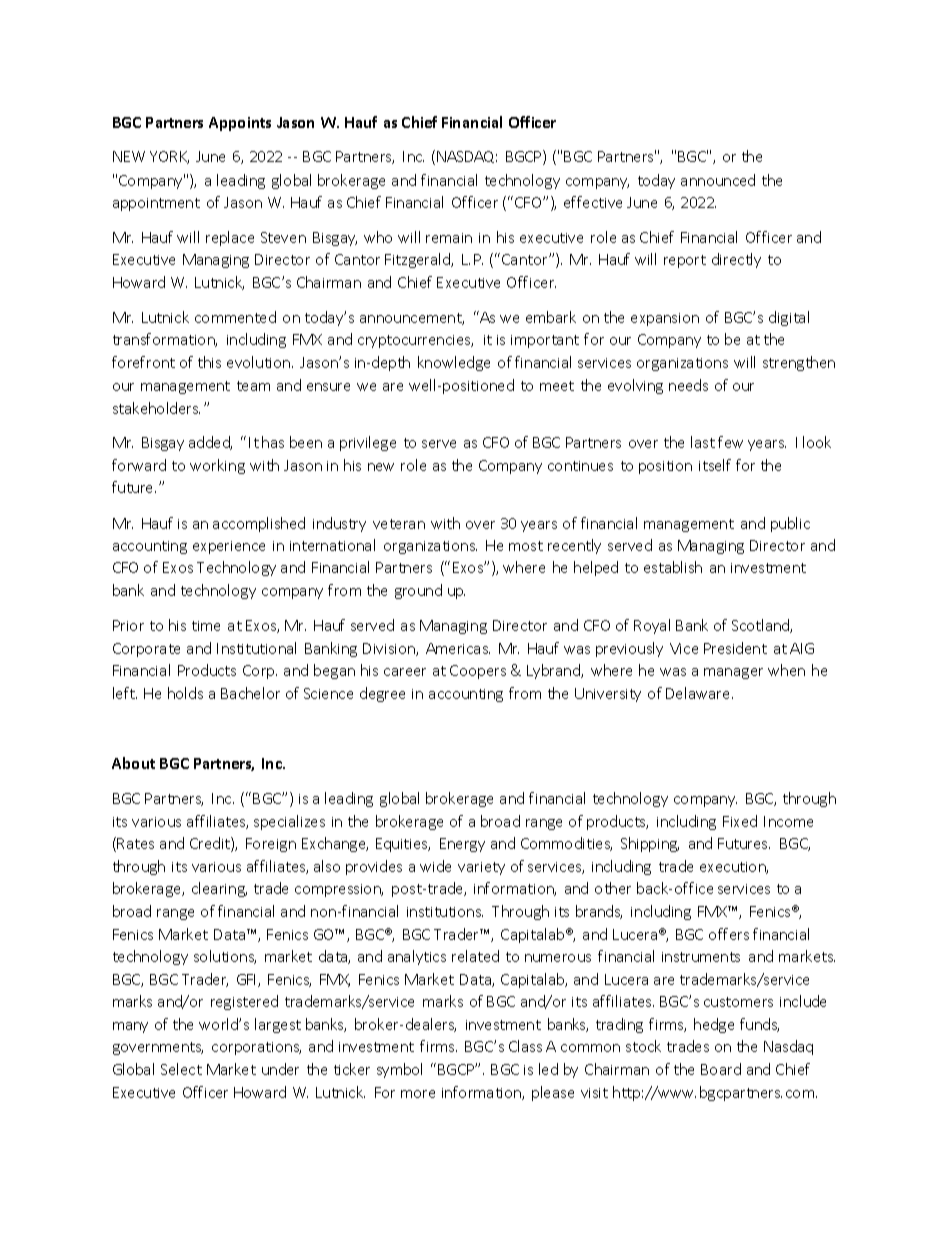 The image size is (952, 1233). Describe the element at coordinates (462, 845) in the image. I see `Energy` at that location.
